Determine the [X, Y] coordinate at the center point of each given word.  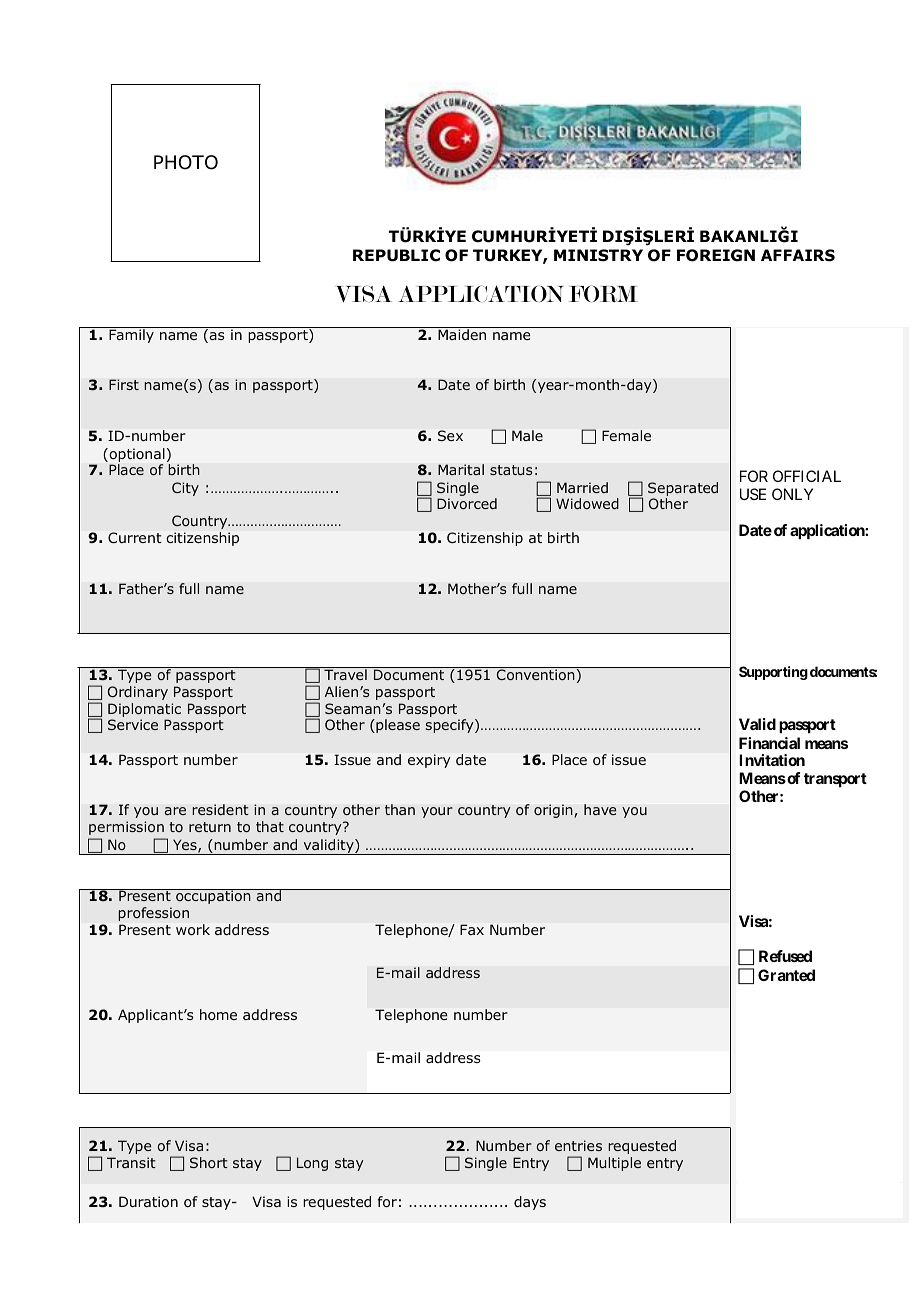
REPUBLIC [396, 255]
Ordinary [138, 693]
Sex [450, 435]
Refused [785, 956]
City [185, 489]
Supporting [773, 673]
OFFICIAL [807, 476]
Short [209, 1162]
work [193, 929]
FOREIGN [716, 255]
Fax [472, 929]
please [397, 726]
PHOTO [186, 162]
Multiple [614, 1164]
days [530, 1203]
